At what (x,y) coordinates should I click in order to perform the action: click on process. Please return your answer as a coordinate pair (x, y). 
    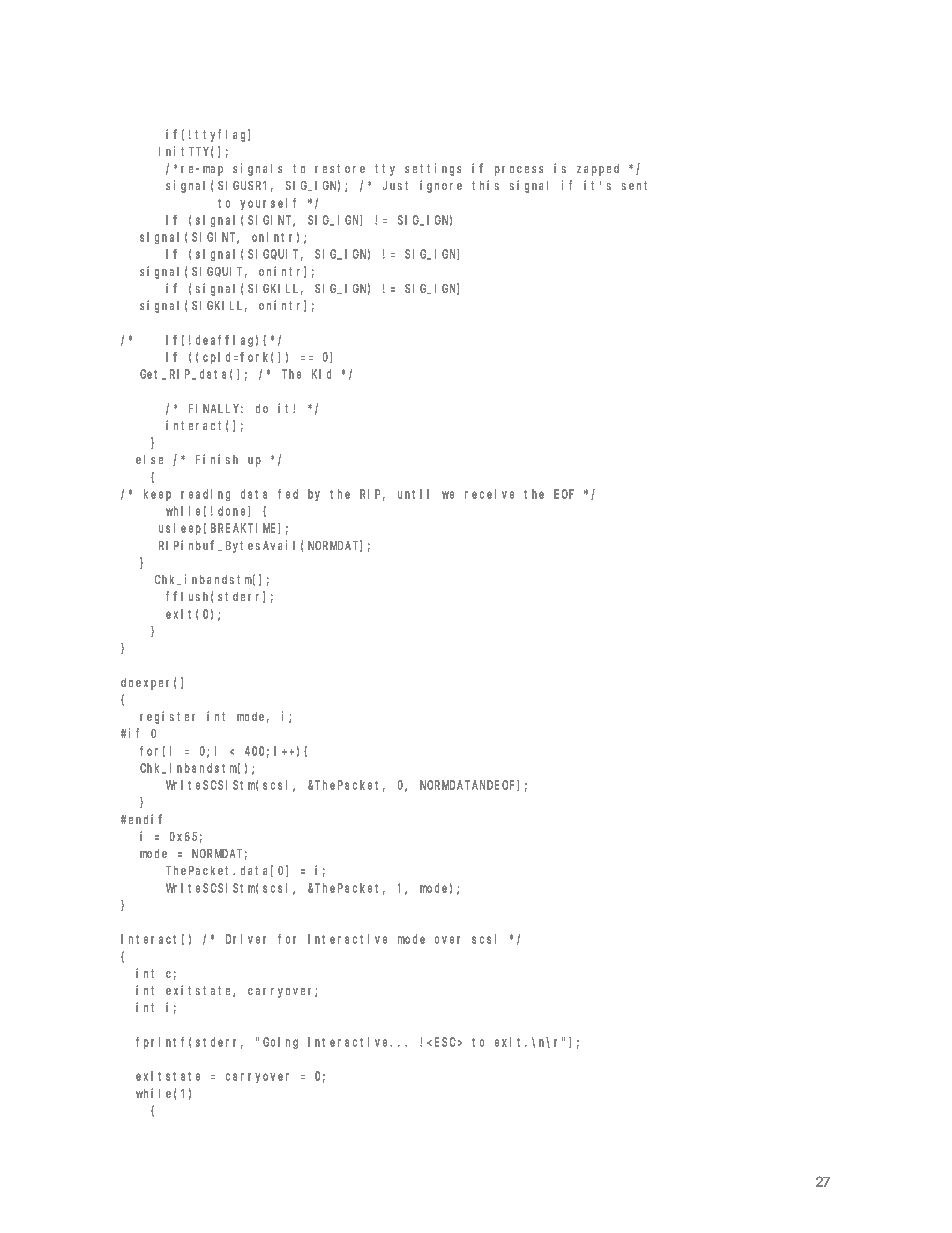
    Looking at the image, I should click on (519, 171).
